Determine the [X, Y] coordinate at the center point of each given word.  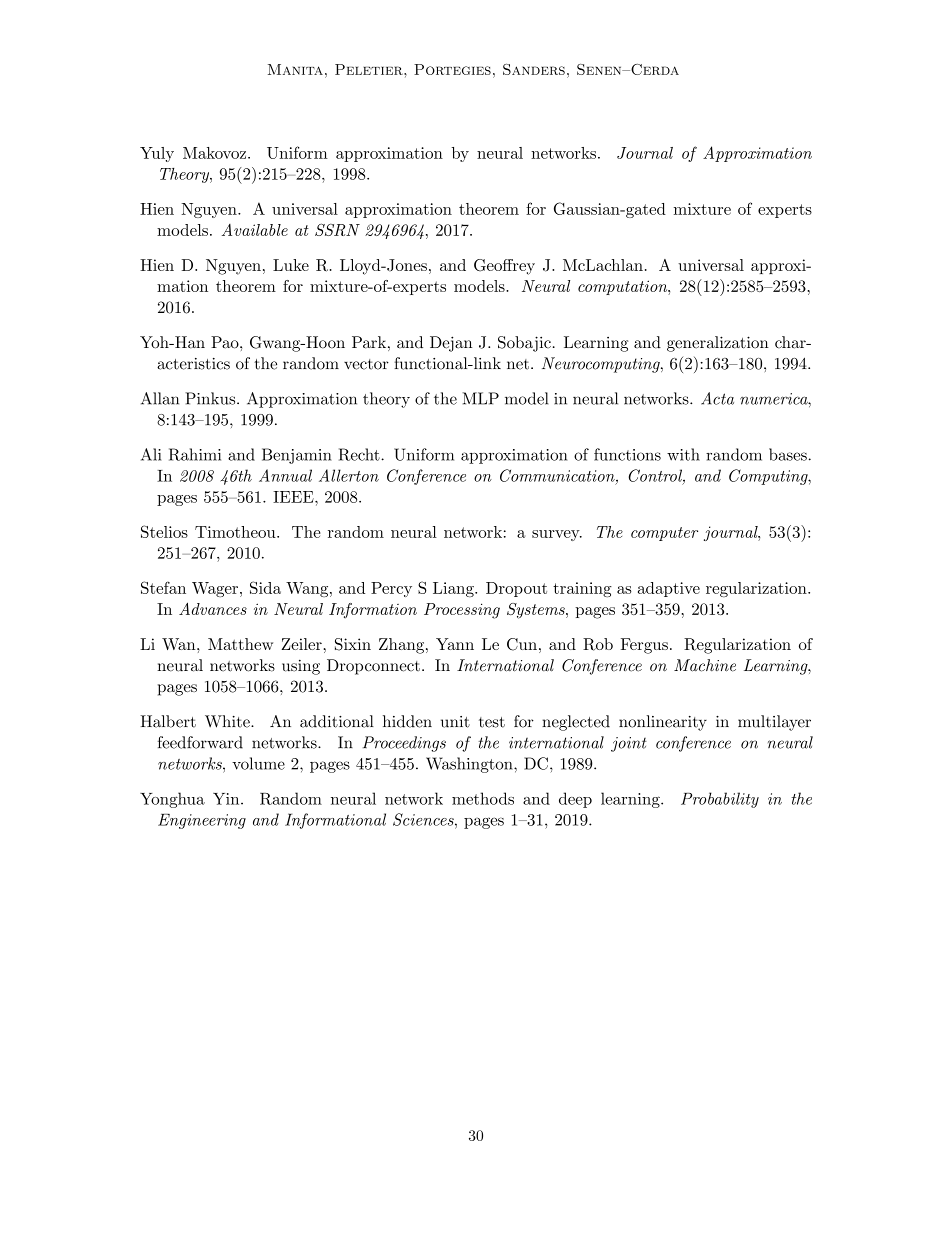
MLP [480, 398]
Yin [227, 799]
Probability [720, 800]
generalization [718, 344]
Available [255, 230]
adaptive [669, 589]
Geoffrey [504, 267]
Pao [226, 342]
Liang [454, 589]
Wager [215, 589]
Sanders [534, 69]
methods [483, 798]
